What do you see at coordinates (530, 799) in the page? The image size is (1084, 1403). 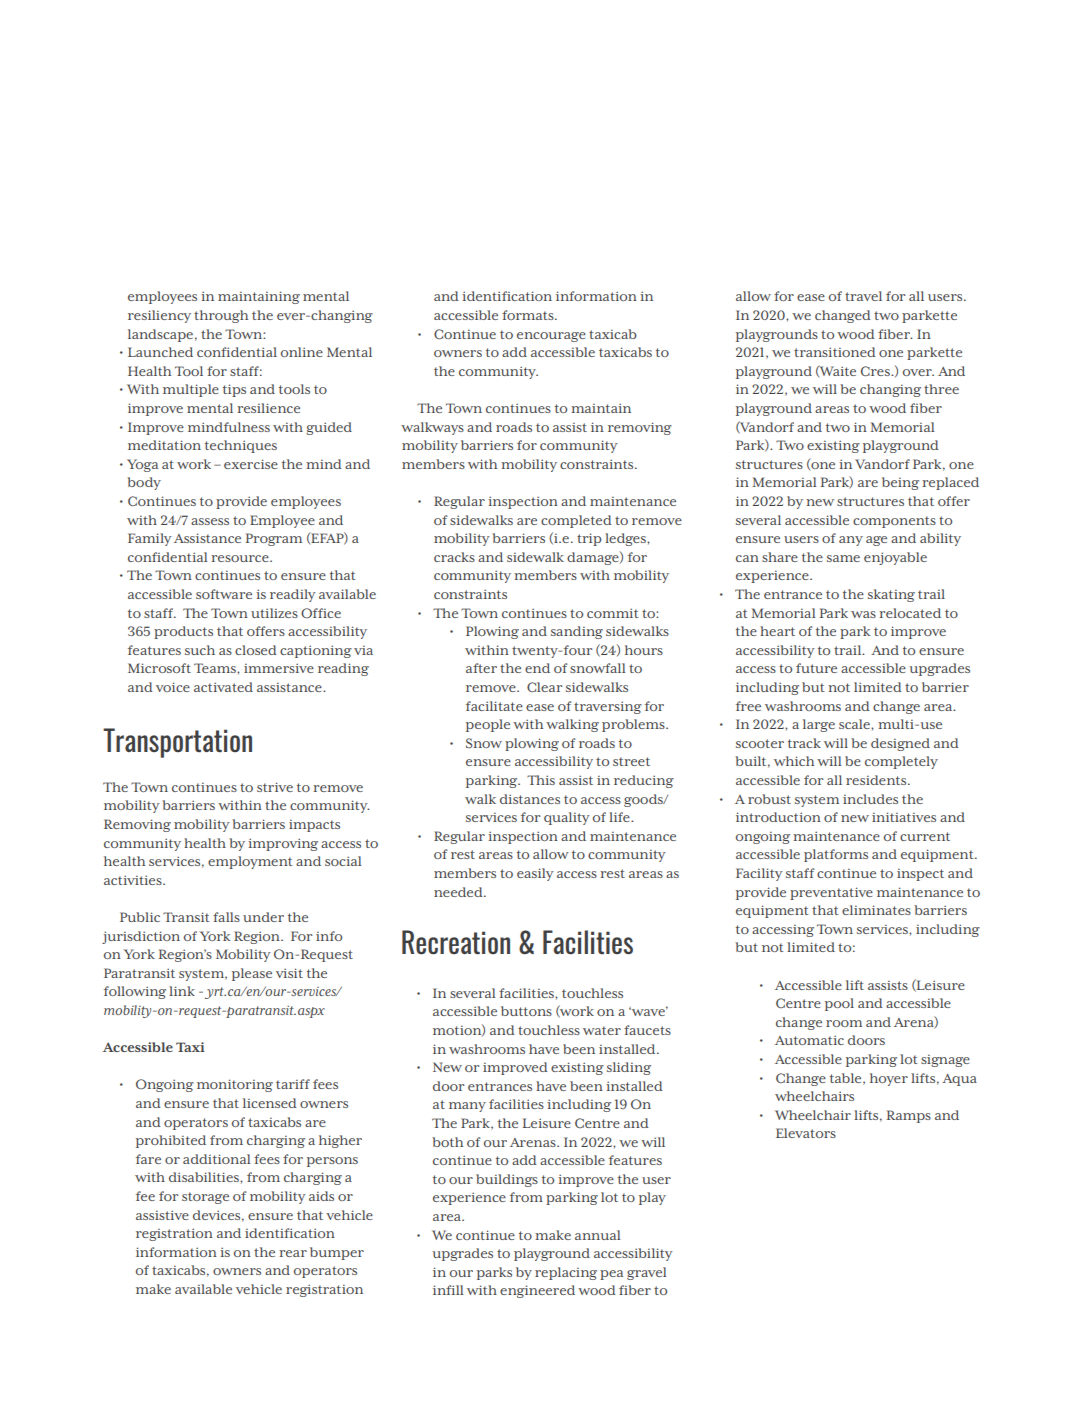 I see `distances` at bounding box center [530, 799].
